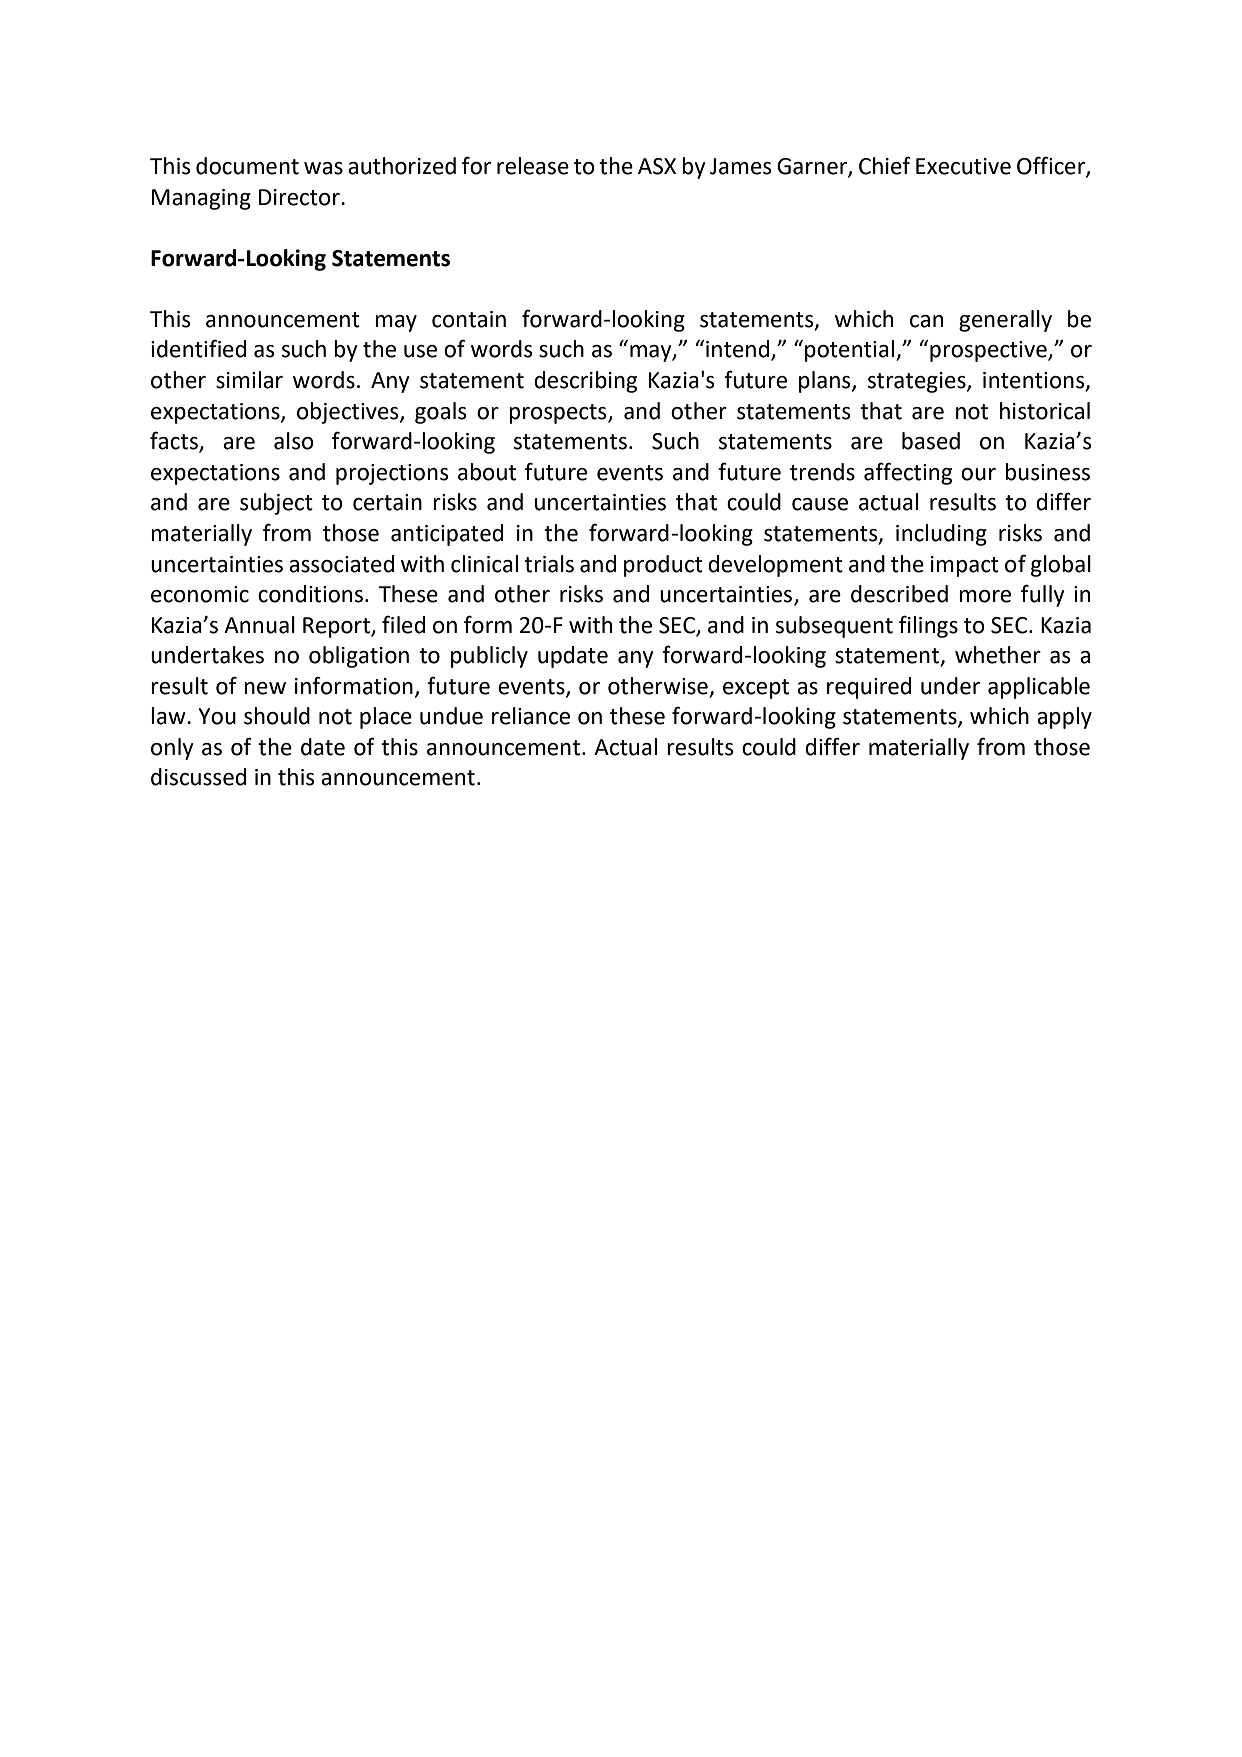  I want to click on about, so click(487, 472).
